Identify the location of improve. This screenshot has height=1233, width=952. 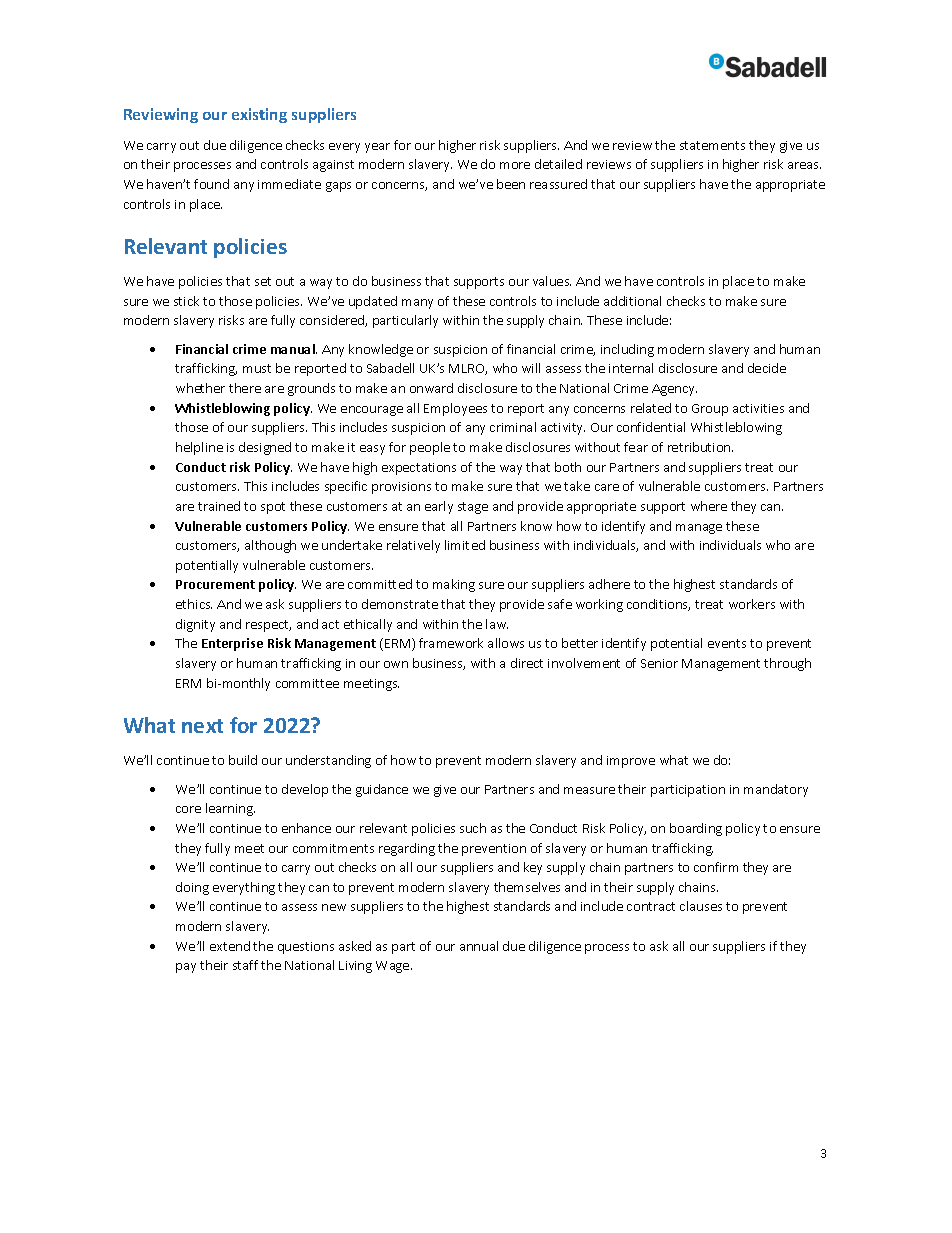
(631, 762).
